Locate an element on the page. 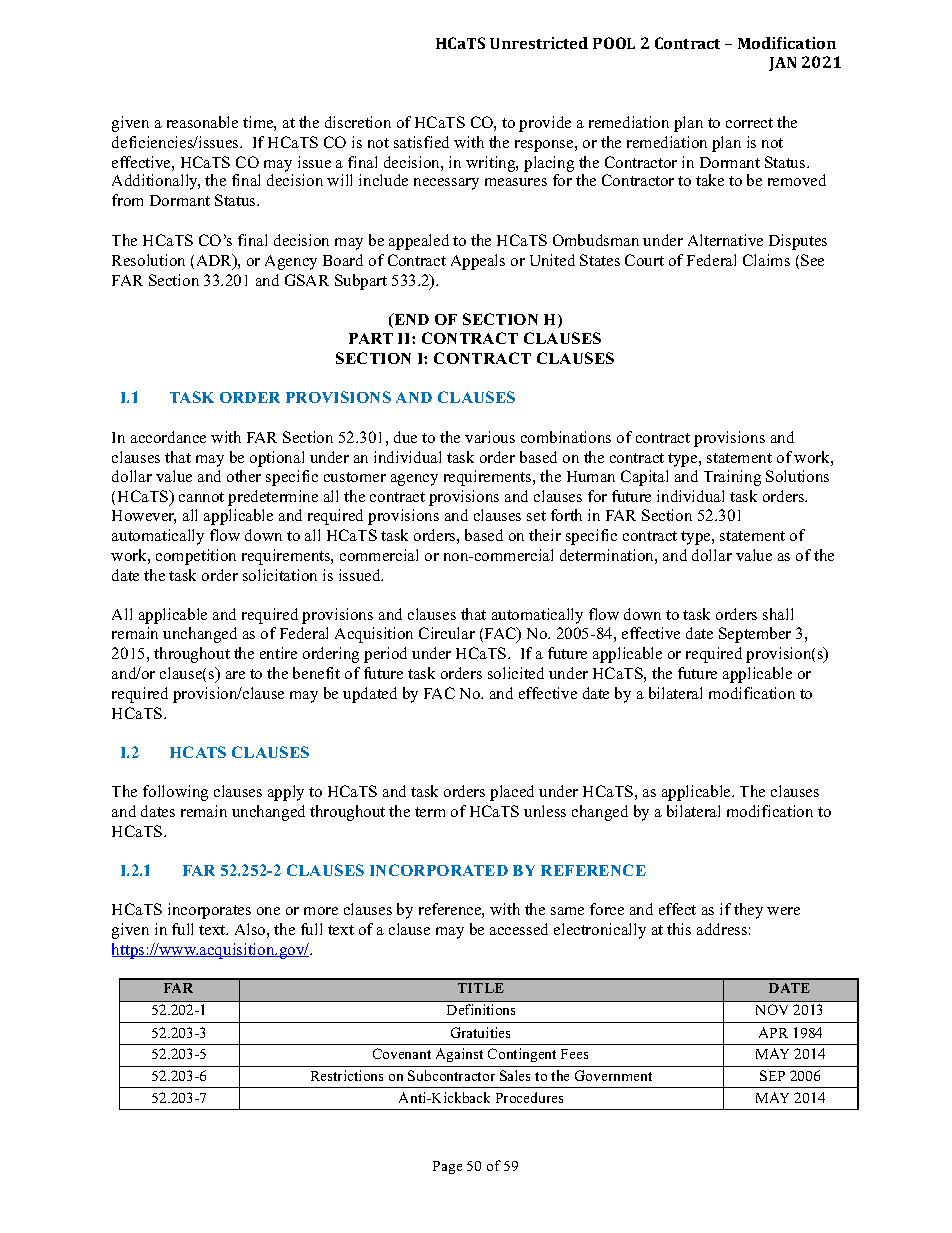 The image size is (952, 1233). incorporates is located at coordinates (209, 911).
